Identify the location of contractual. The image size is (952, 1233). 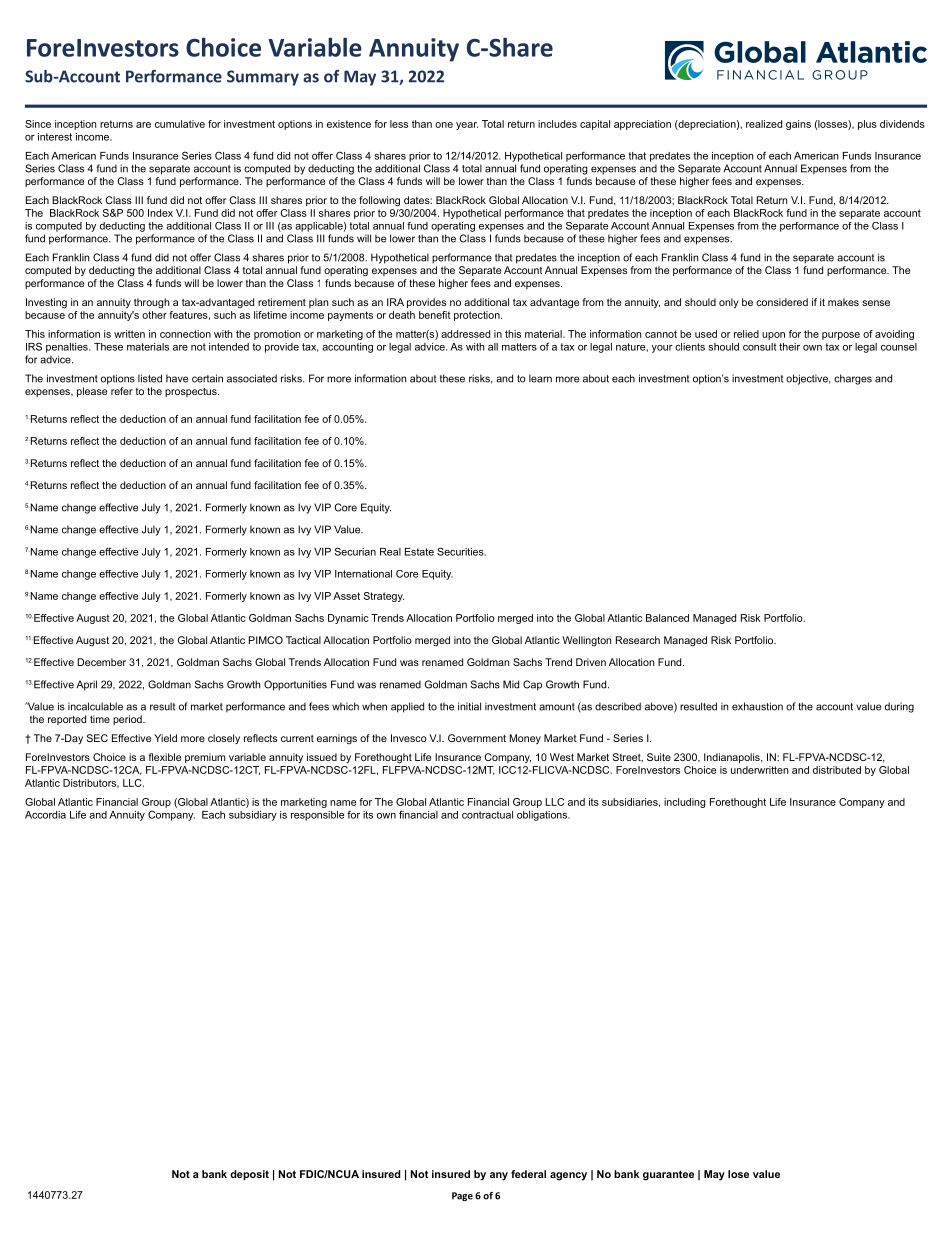
(487, 815).
